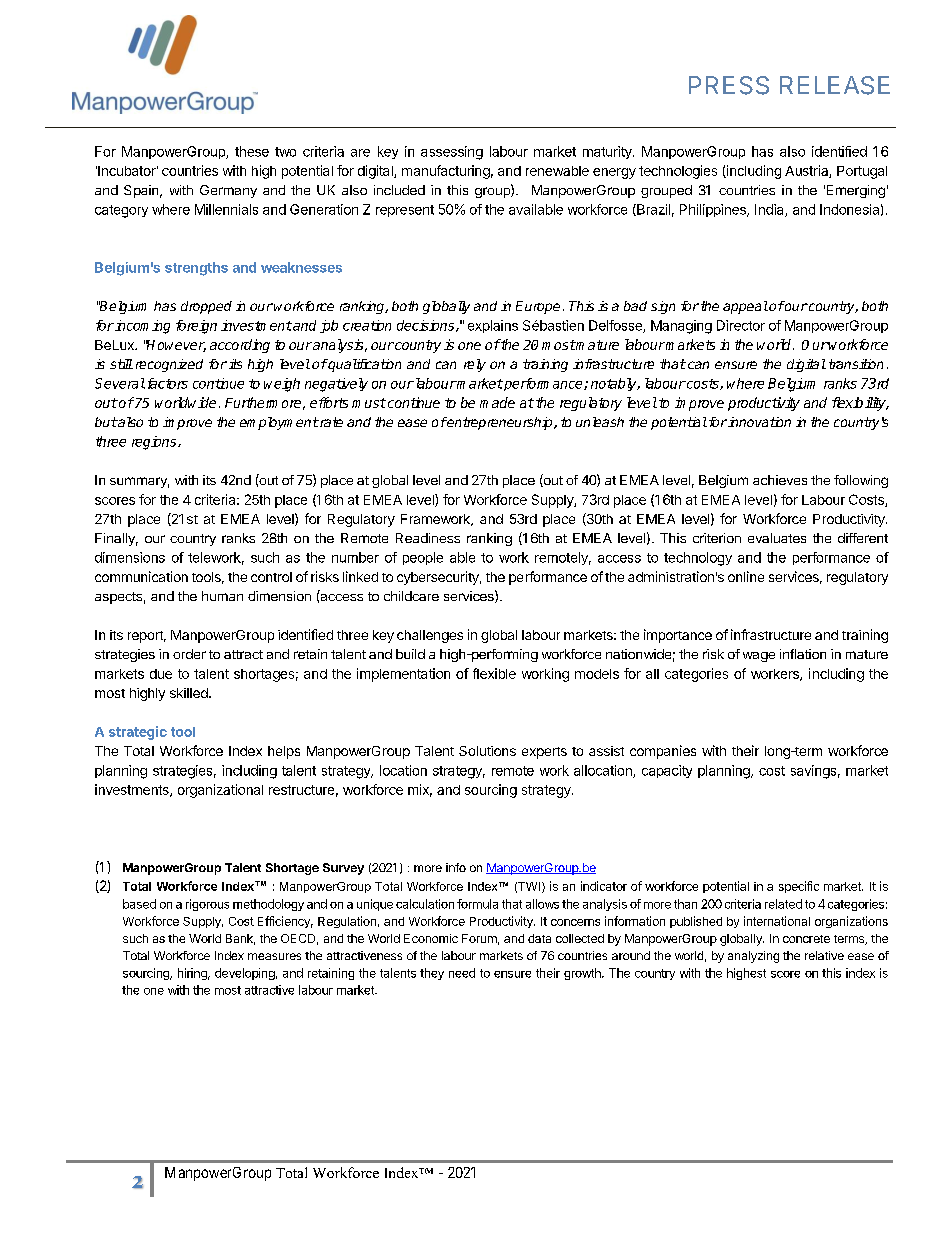 The width and height of the page is (952, 1233). Describe the element at coordinates (452, 153) in the page. I see `assessing` at that location.
